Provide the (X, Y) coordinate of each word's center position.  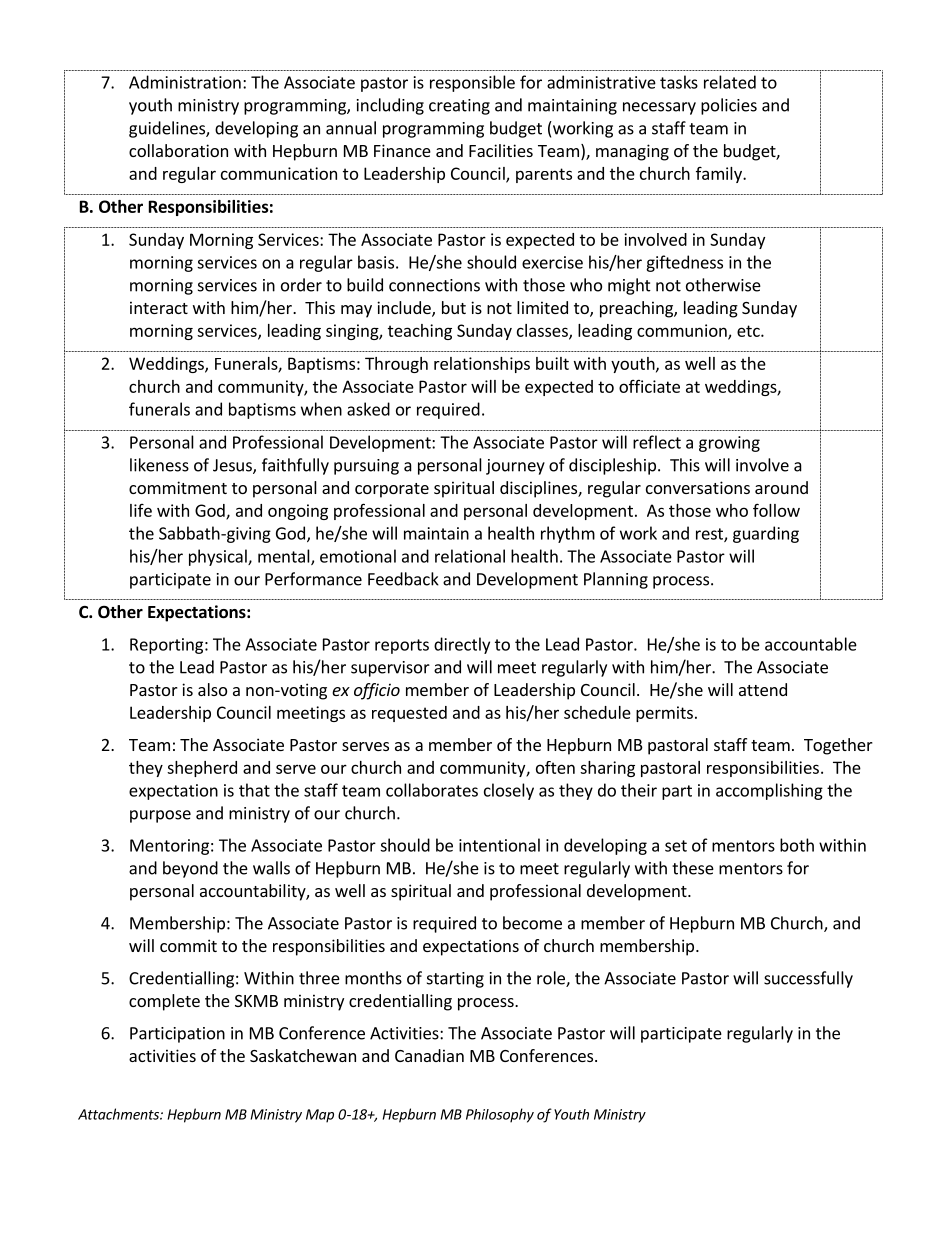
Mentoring (169, 847)
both (797, 845)
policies (729, 106)
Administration (185, 82)
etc (749, 331)
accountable (811, 644)
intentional (499, 845)
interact (159, 307)
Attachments (119, 1114)
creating (459, 107)
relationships (482, 365)
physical (219, 557)
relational (470, 556)
